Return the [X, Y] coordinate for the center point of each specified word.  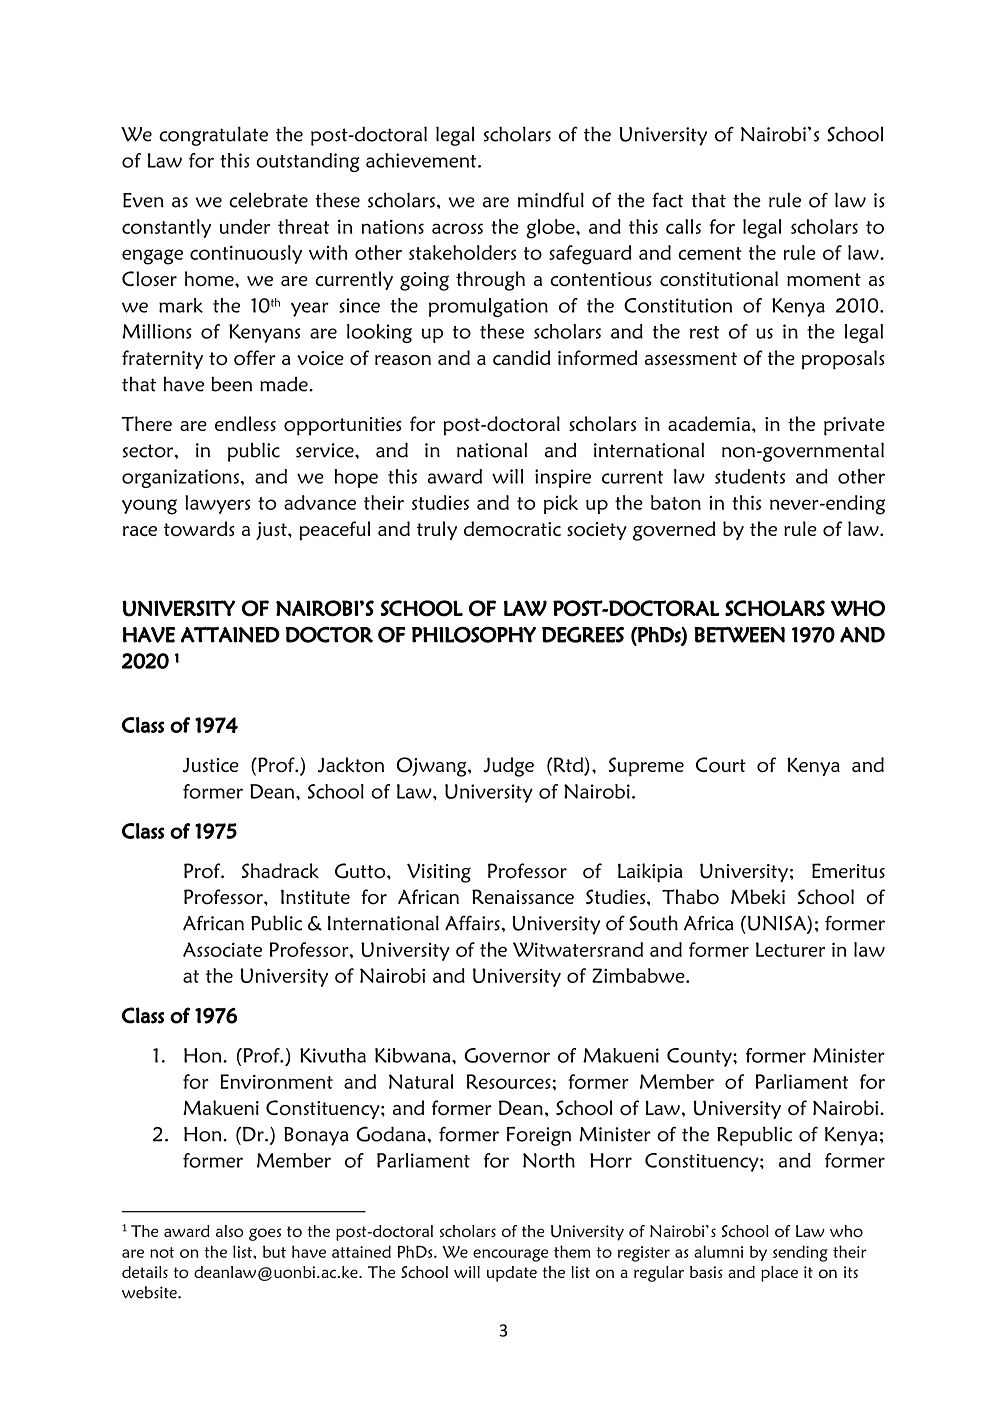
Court [721, 765]
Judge [508, 767]
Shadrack [280, 870]
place [779, 1274]
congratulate [213, 136]
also [230, 1231]
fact [667, 200]
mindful [551, 200]
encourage [510, 1255]
